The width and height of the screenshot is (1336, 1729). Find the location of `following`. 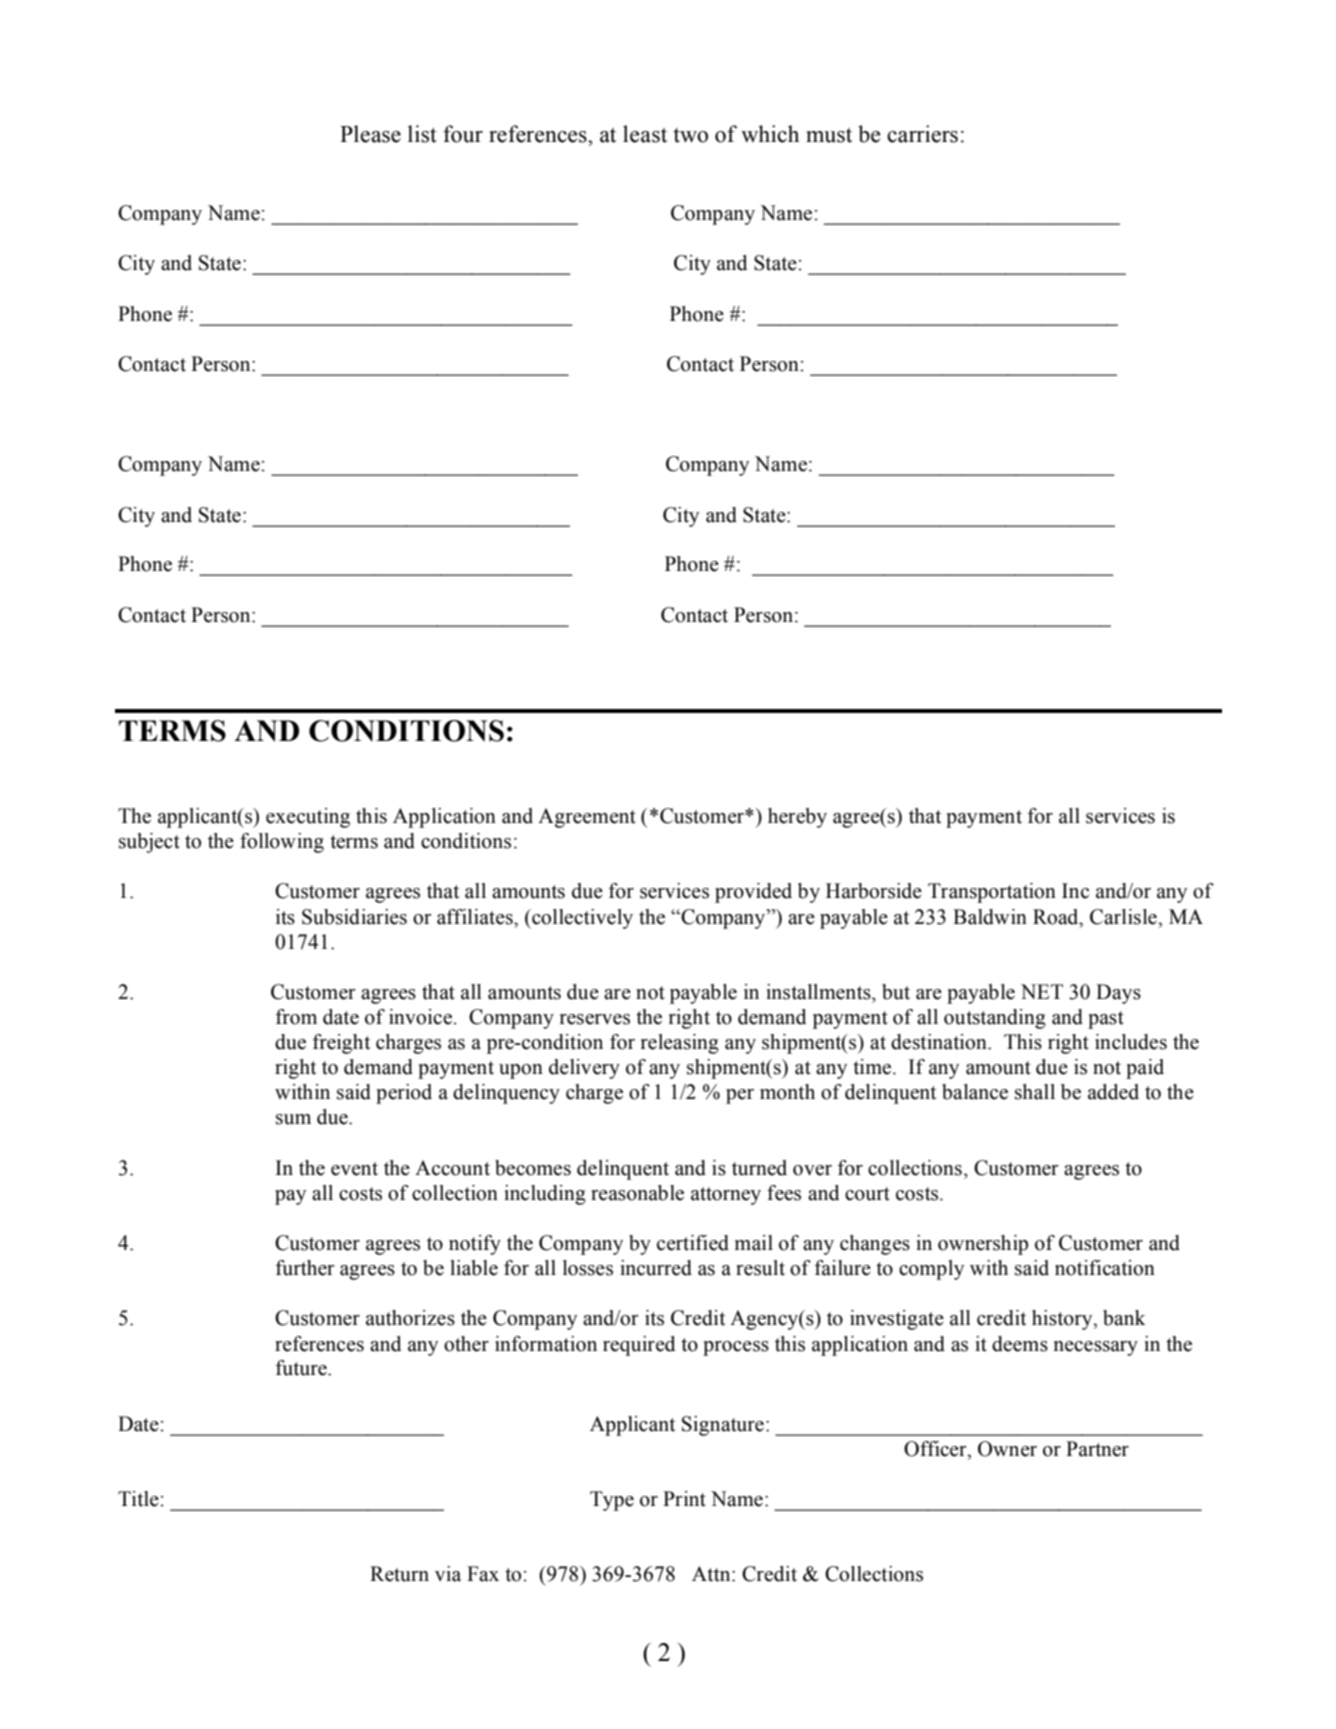

following is located at coordinates (282, 843).
